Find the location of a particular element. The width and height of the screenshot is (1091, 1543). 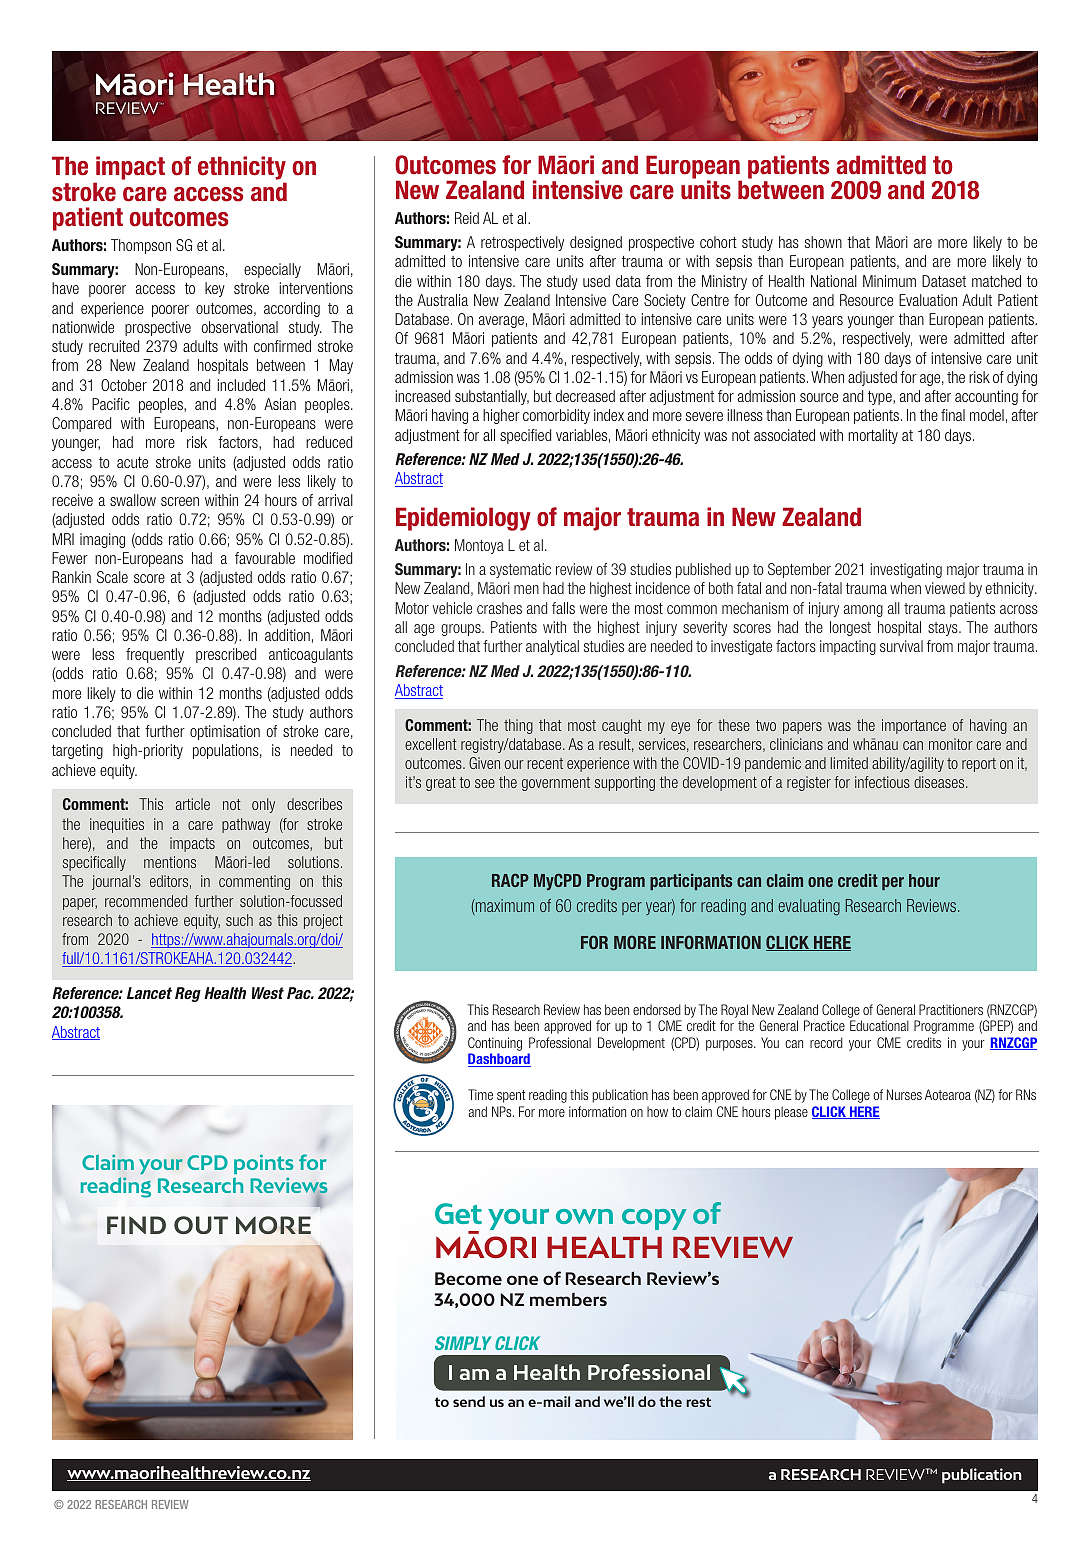

Thompson is located at coordinates (141, 246).
